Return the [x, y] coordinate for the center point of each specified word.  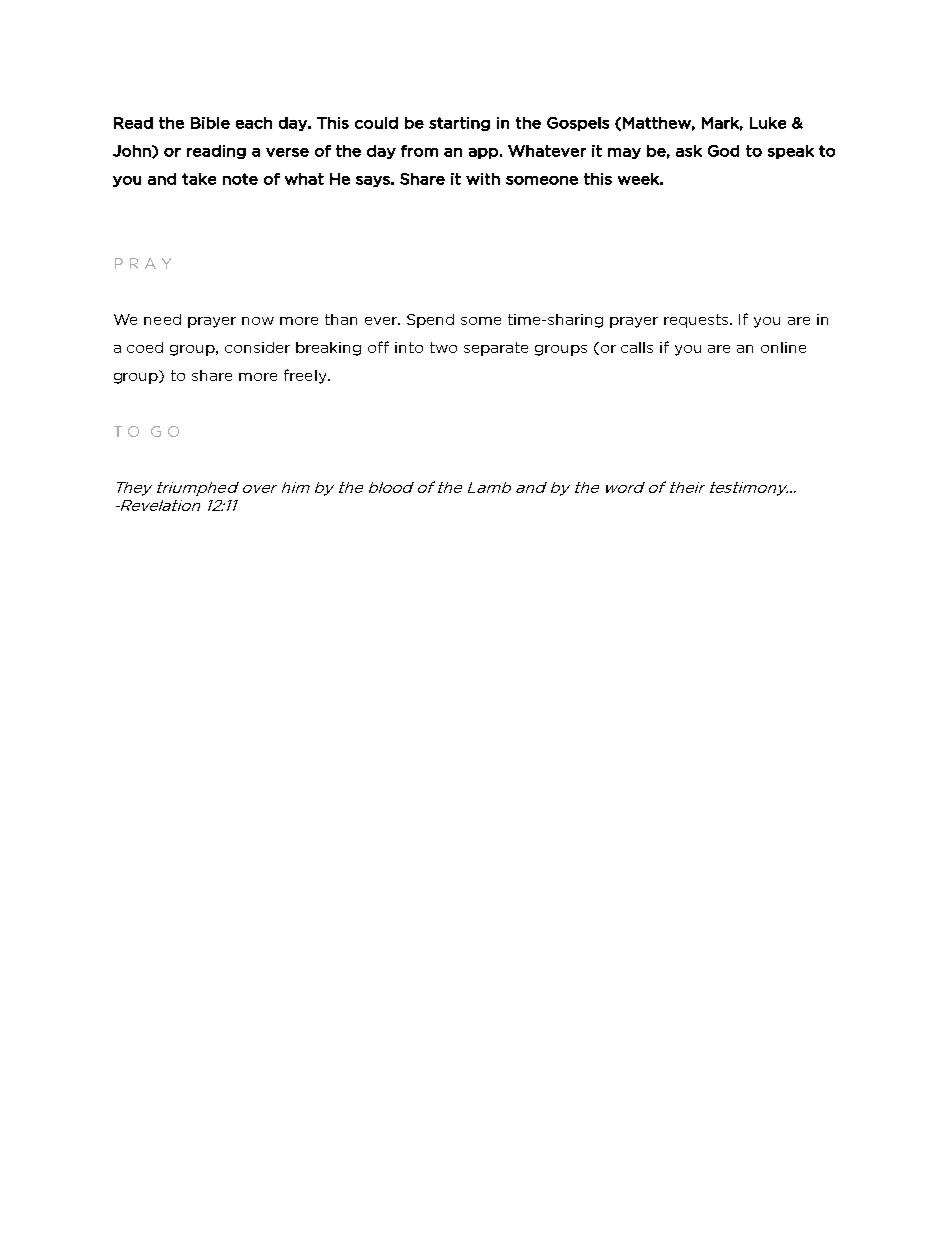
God [723, 151]
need [162, 319]
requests [698, 321]
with [483, 179]
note [240, 179]
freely [306, 376]
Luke [768, 123]
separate [496, 349]
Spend [430, 321]
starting [459, 124]
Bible [210, 123]
